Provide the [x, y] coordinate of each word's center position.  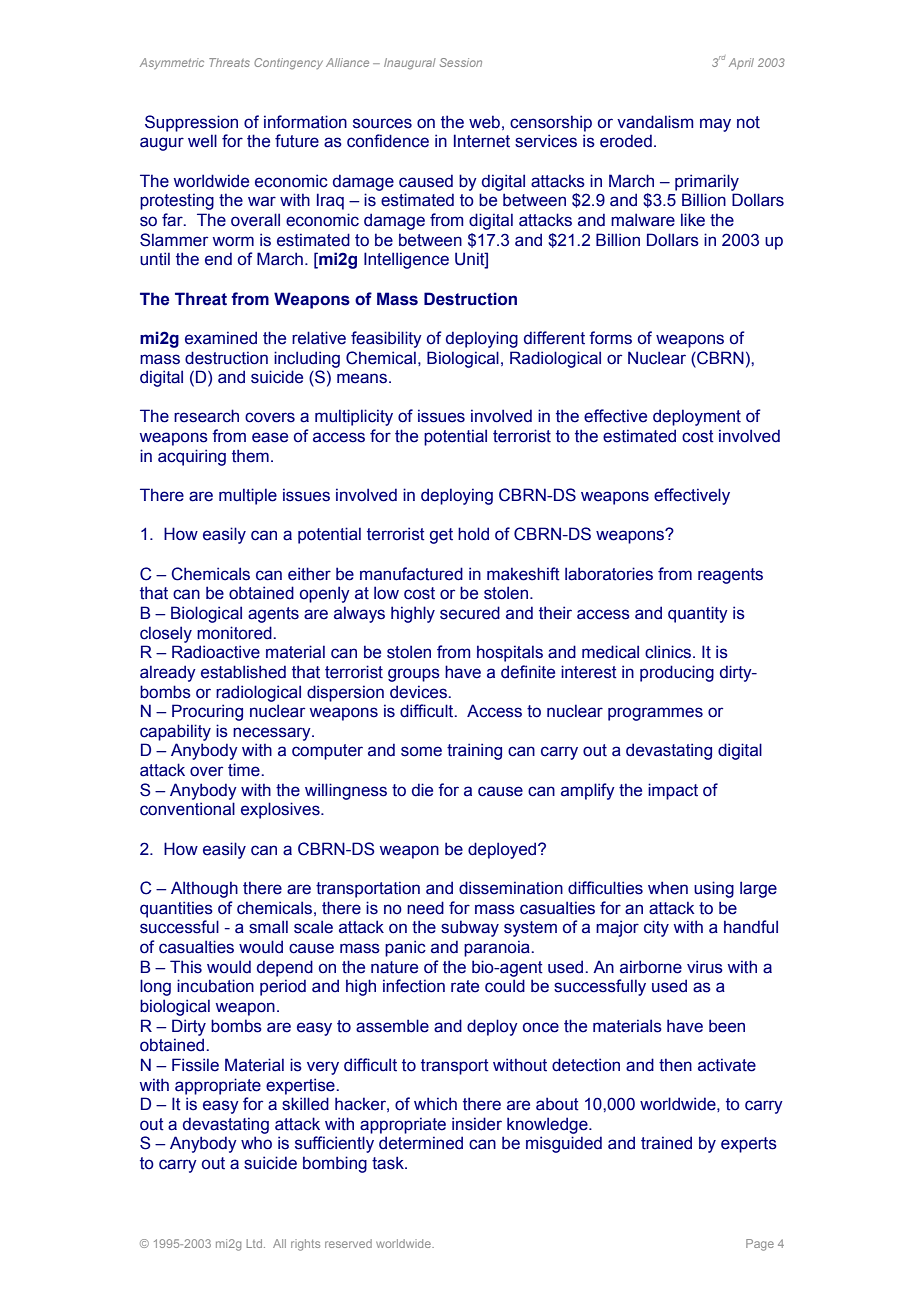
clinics [669, 652]
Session [461, 62]
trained [666, 1143]
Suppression [191, 123]
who [256, 1143]
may [715, 125]
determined [421, 1143]
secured [470, 613]
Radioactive [216, 652]
